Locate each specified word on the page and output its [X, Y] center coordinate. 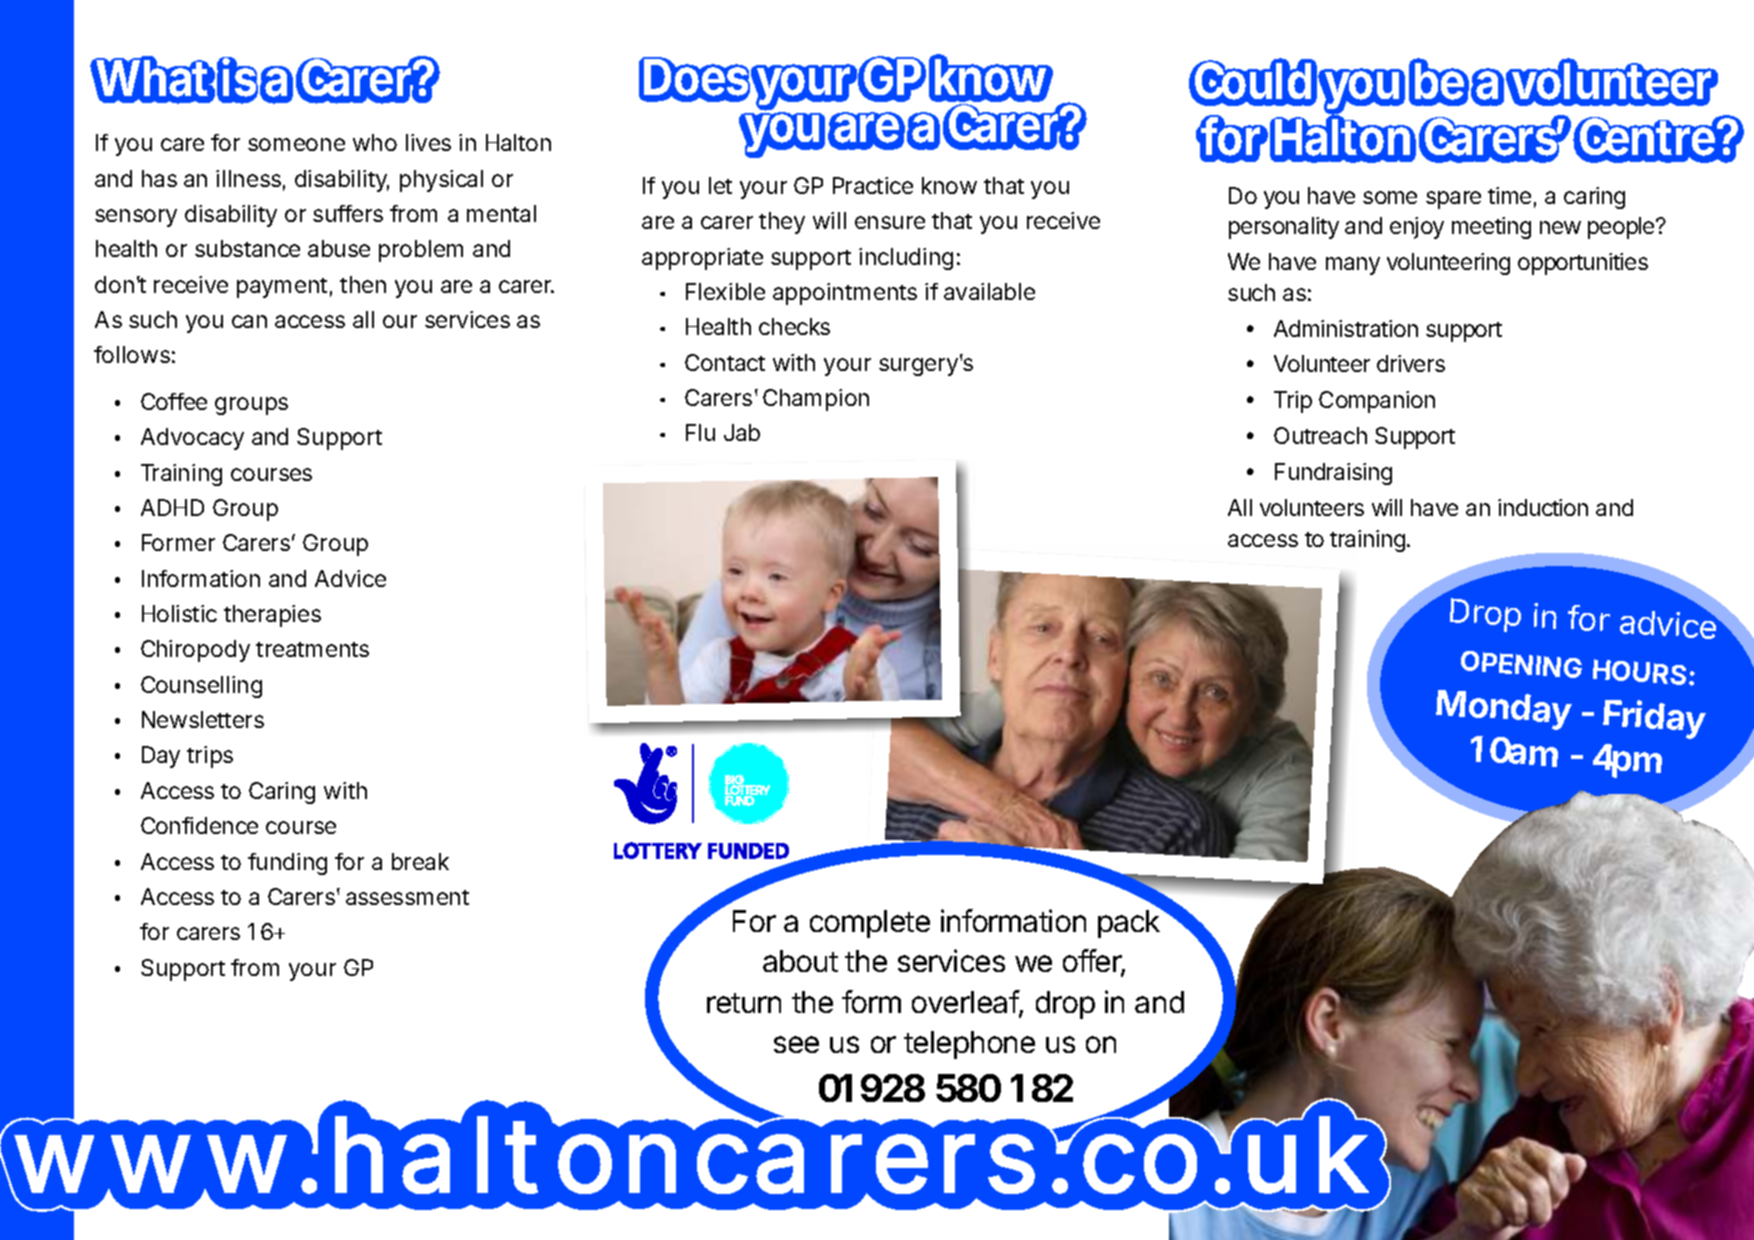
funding [287, 864]
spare [1453, 200]
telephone [969, 1045]
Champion [816, 400]
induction [1543, 507]
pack [1130, 923]
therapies [272, 616]
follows [132, 354]
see [796, 1044]
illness [248, 178]
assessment [407, 897]
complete [870, 924]
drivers [1411, 363]
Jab [742, 432]
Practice [873, 185]
